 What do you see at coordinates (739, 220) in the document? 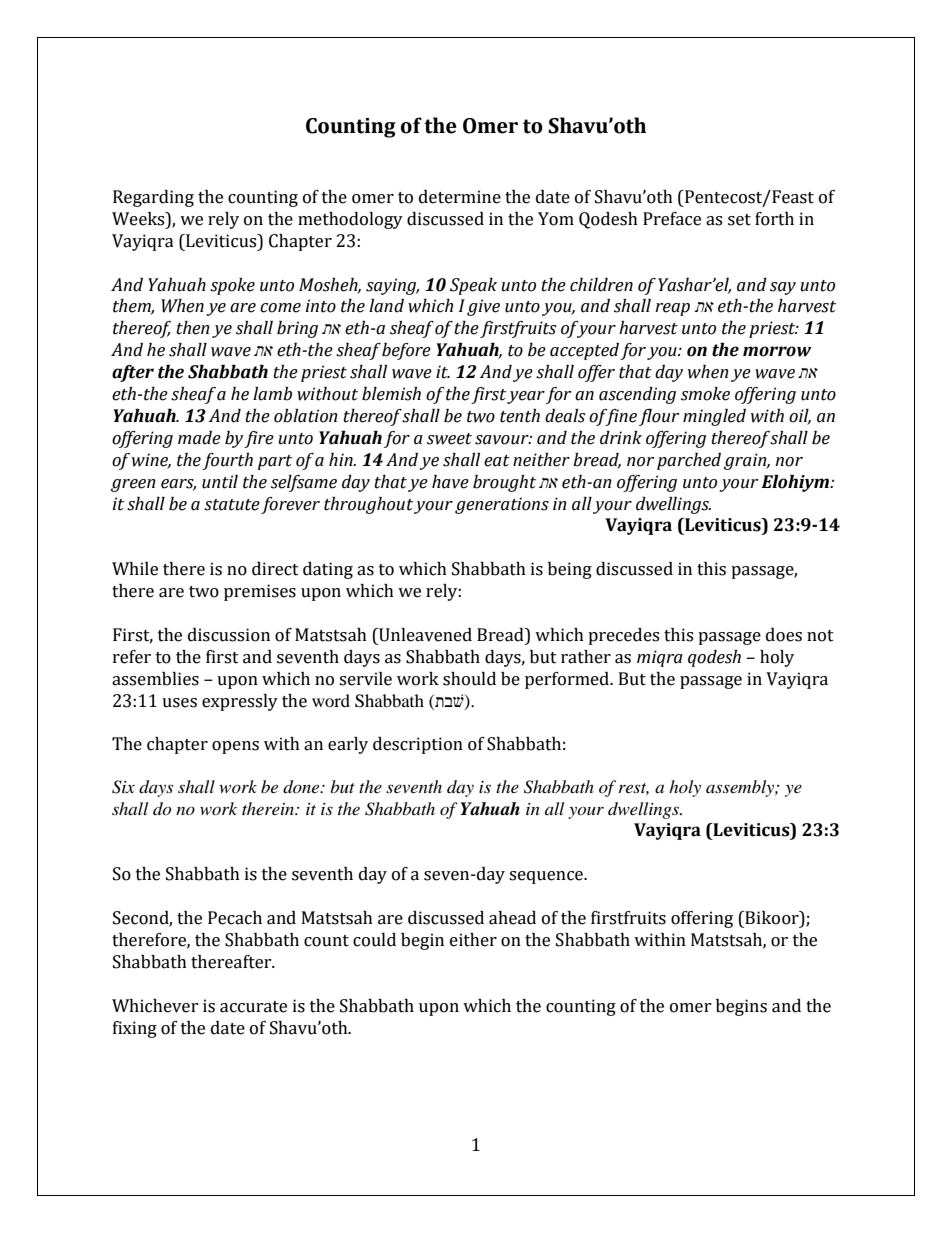
I see `set` at bounding box center [739, 220].
